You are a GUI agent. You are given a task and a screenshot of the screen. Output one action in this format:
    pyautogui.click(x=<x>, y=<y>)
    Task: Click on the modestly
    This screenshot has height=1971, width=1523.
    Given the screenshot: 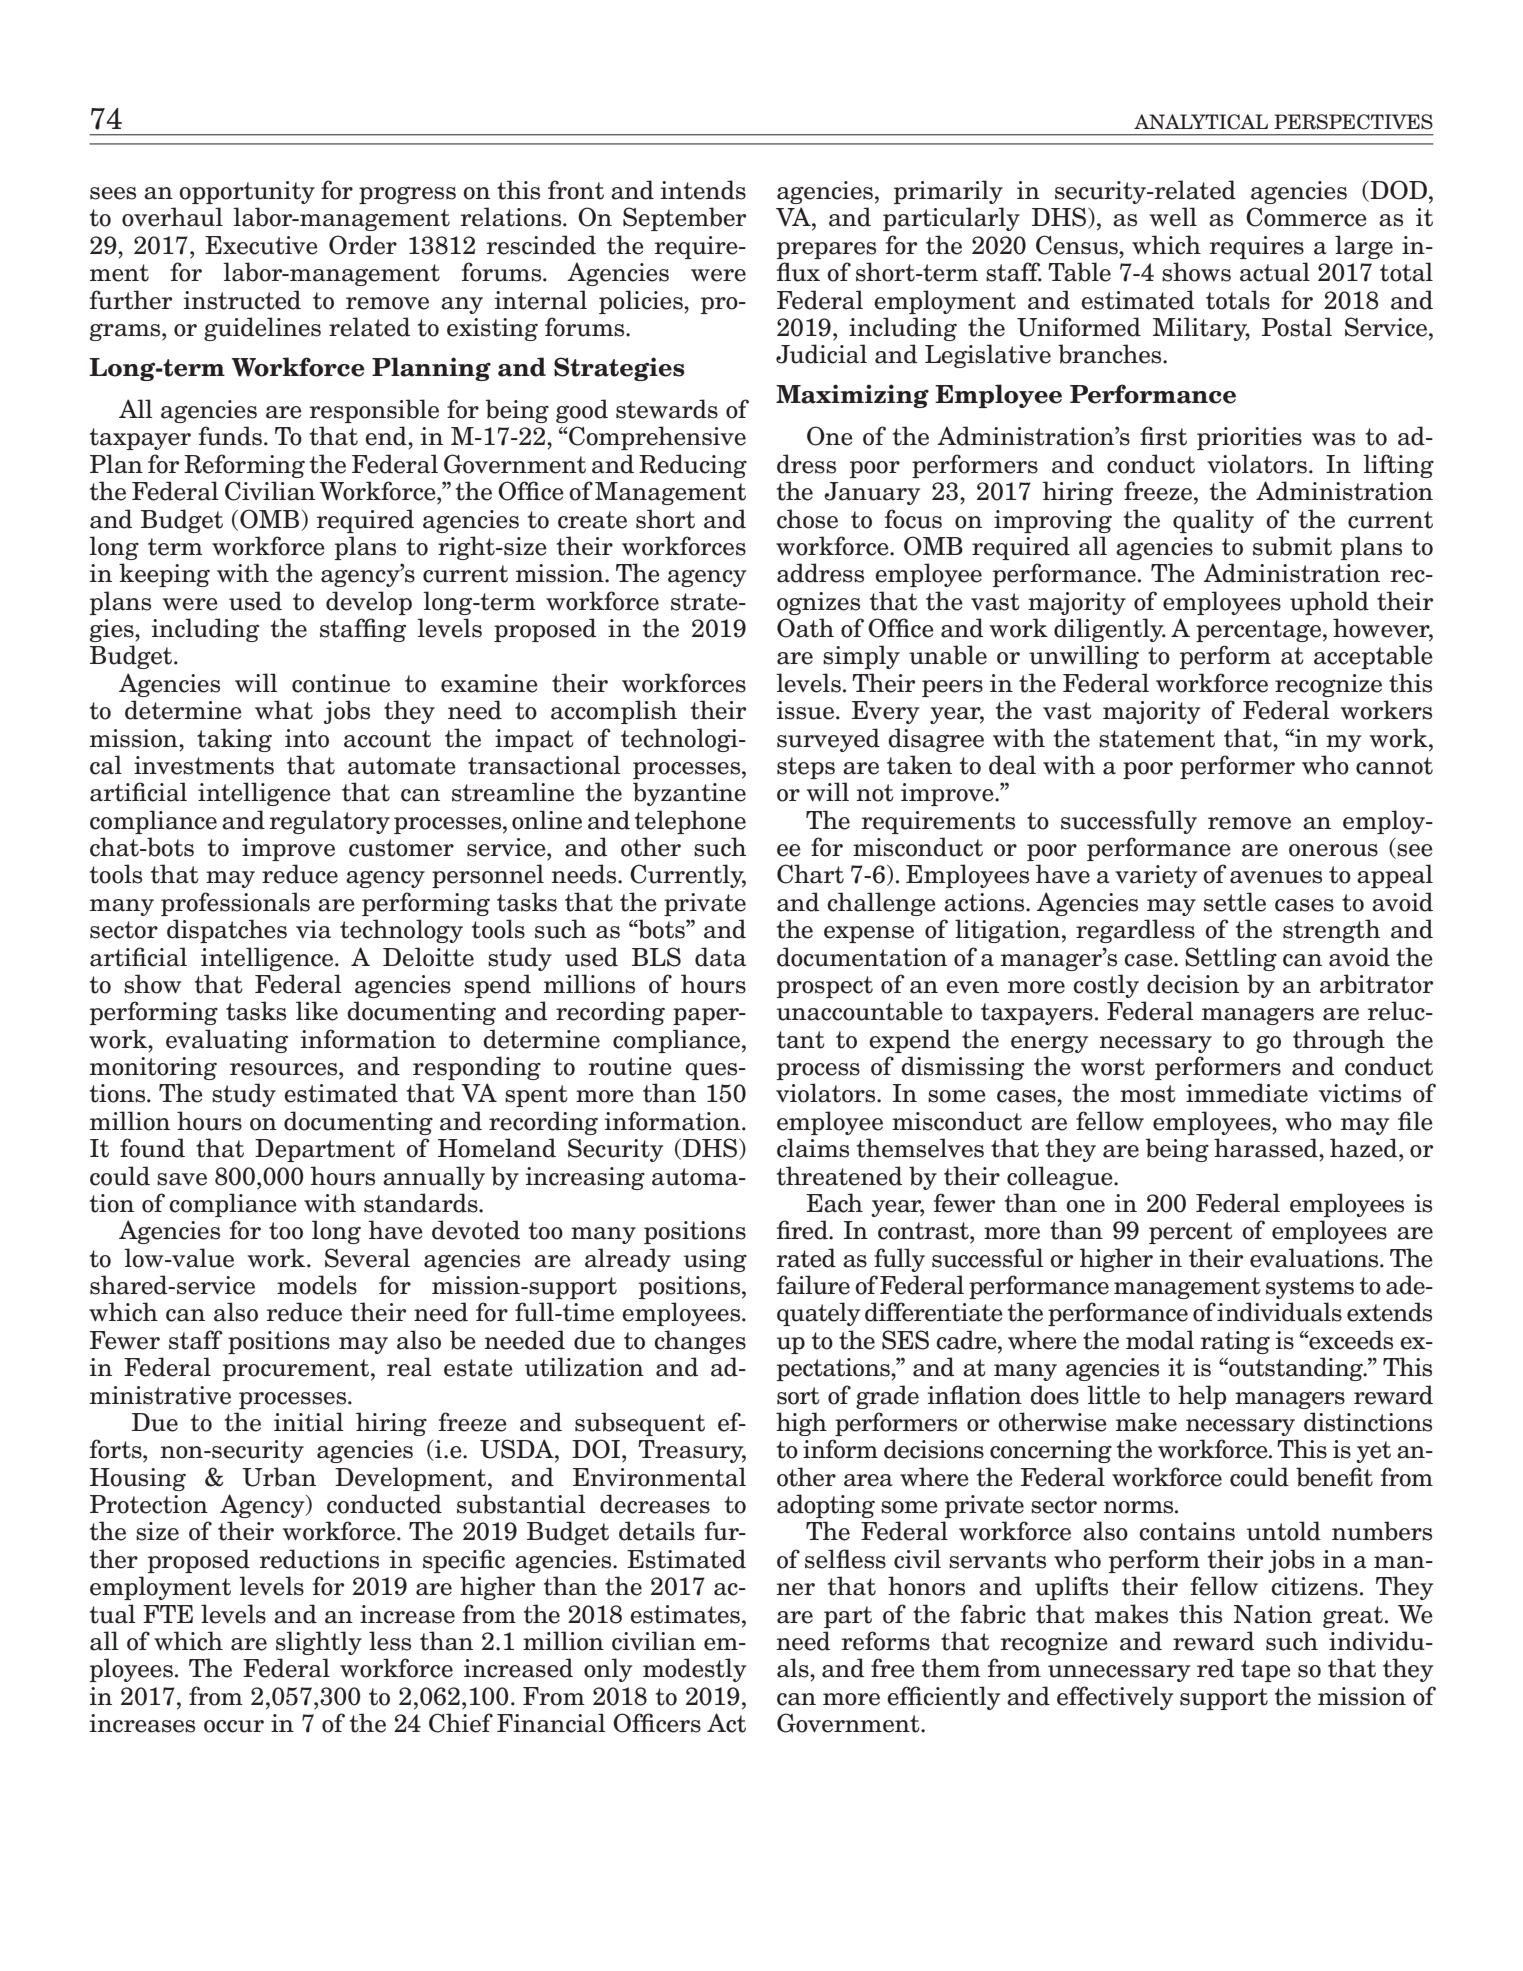 What is the action you would take?
    pyautogui.click(x=694, y=1670)
